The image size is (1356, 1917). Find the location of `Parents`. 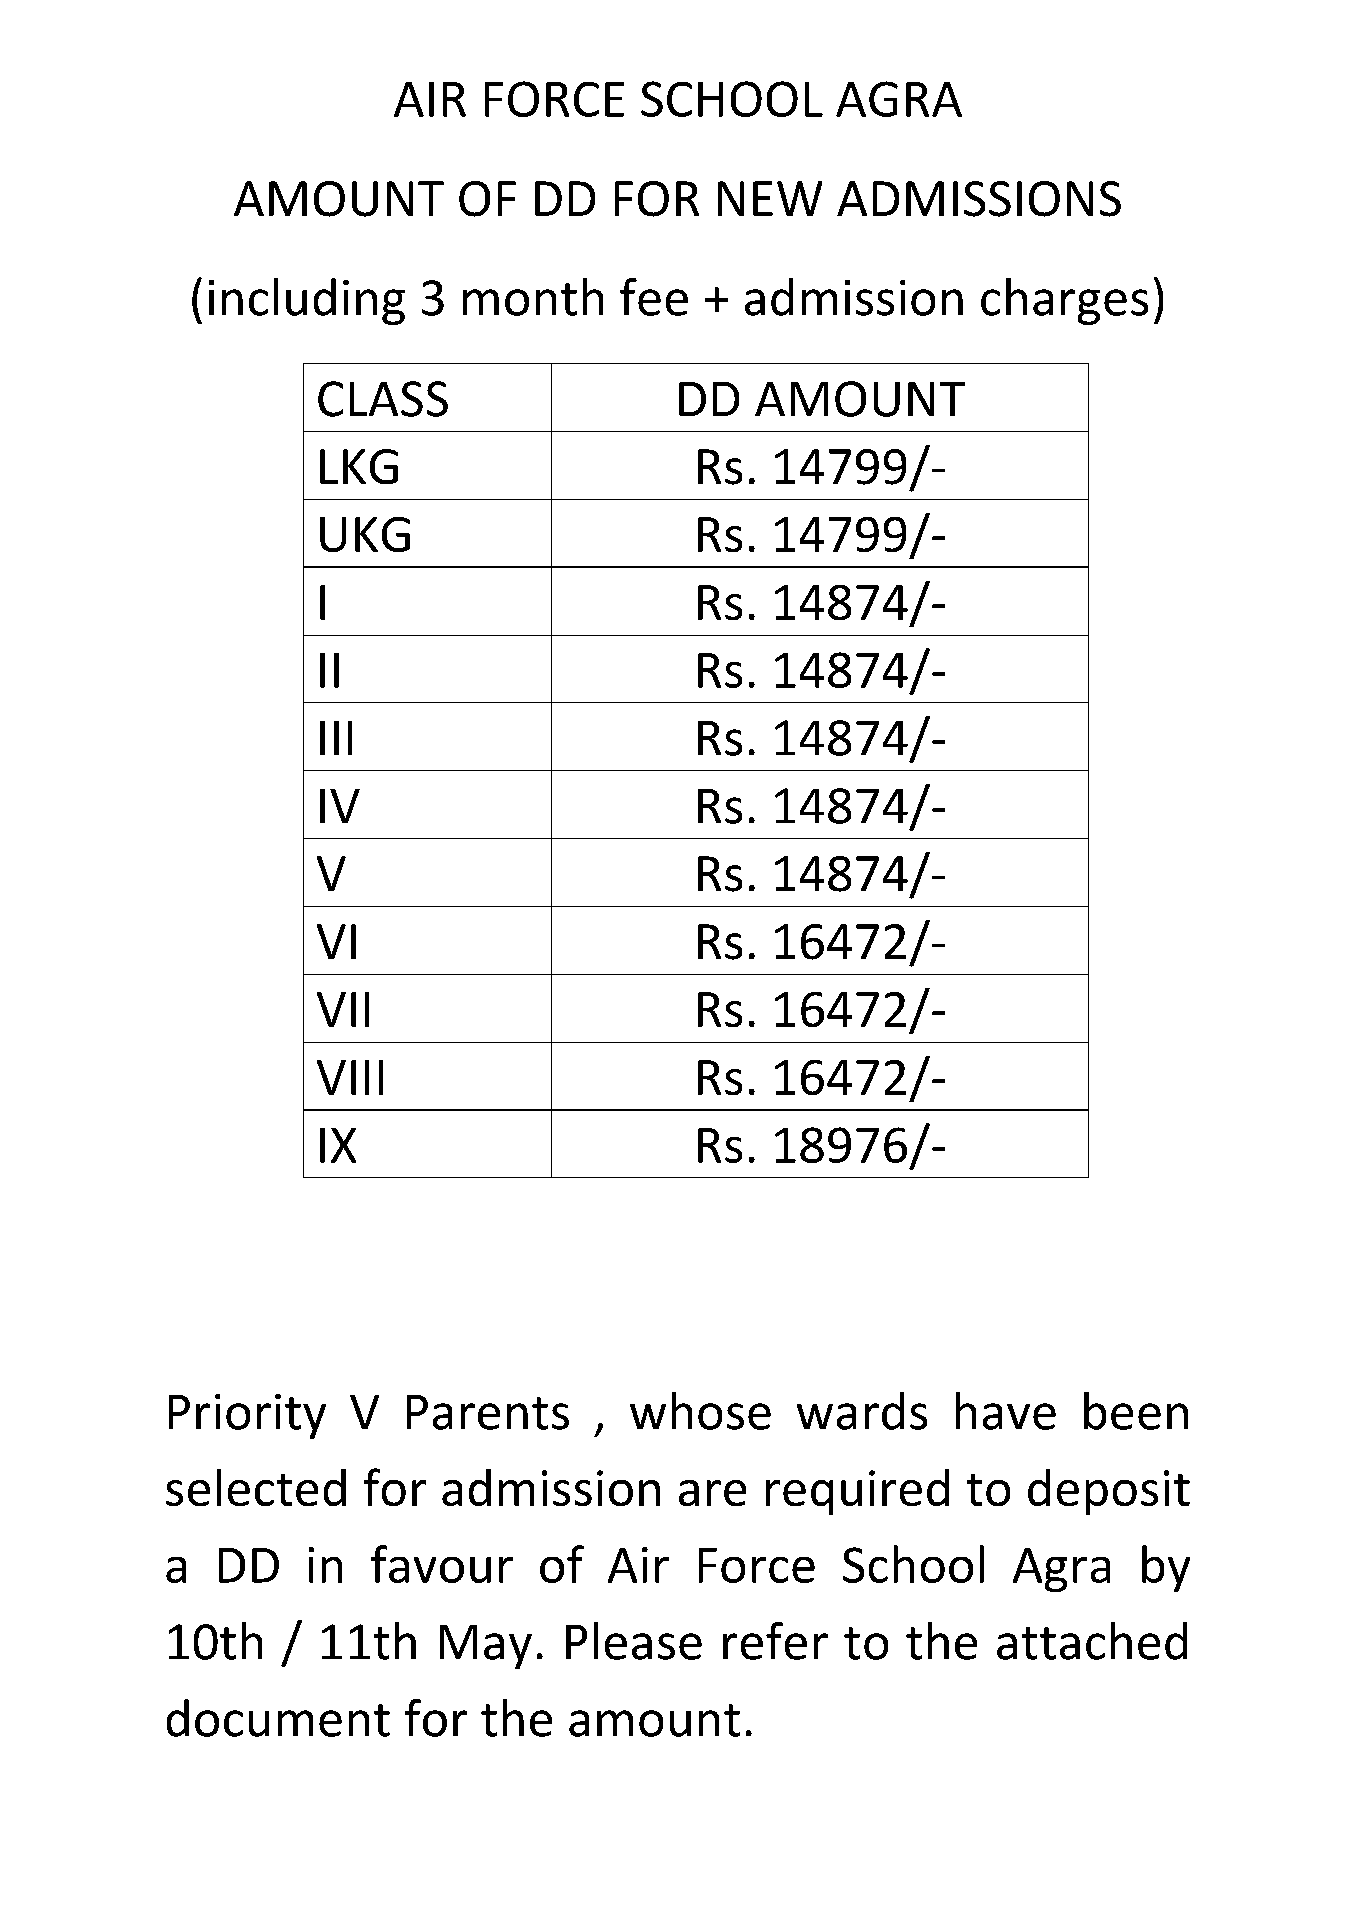

Parents is located at coordinates (488, 1412).
